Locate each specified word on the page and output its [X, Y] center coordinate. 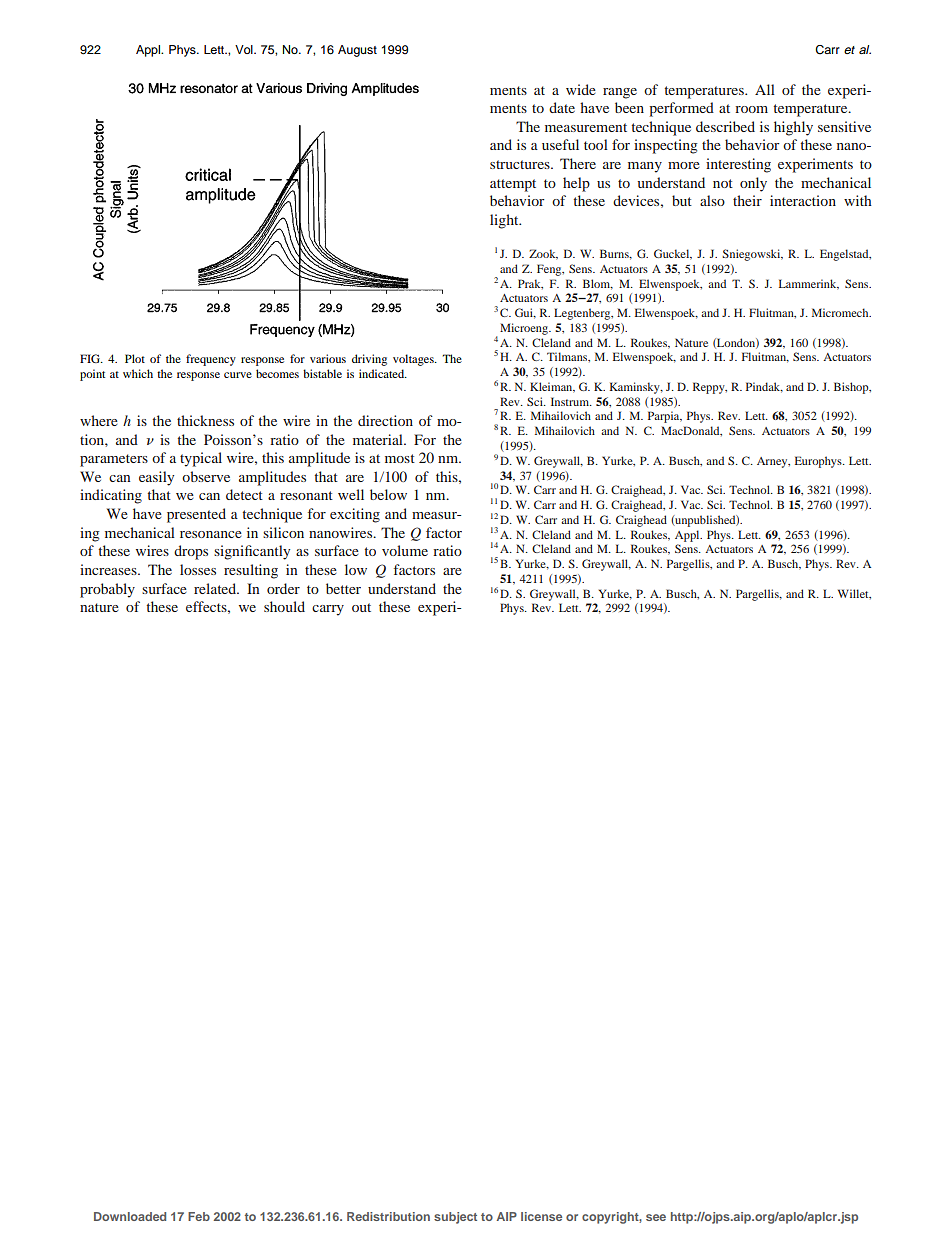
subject [455, 1218]
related [216, 588]
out [361, 607]
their [747, 200]
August [357, 51]
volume [405, 550]
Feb [199, 1216]
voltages [414, 360]
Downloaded [130, 1216]
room [751, 109]
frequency [211, 360]
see [656, 1217]
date [562, 107]
